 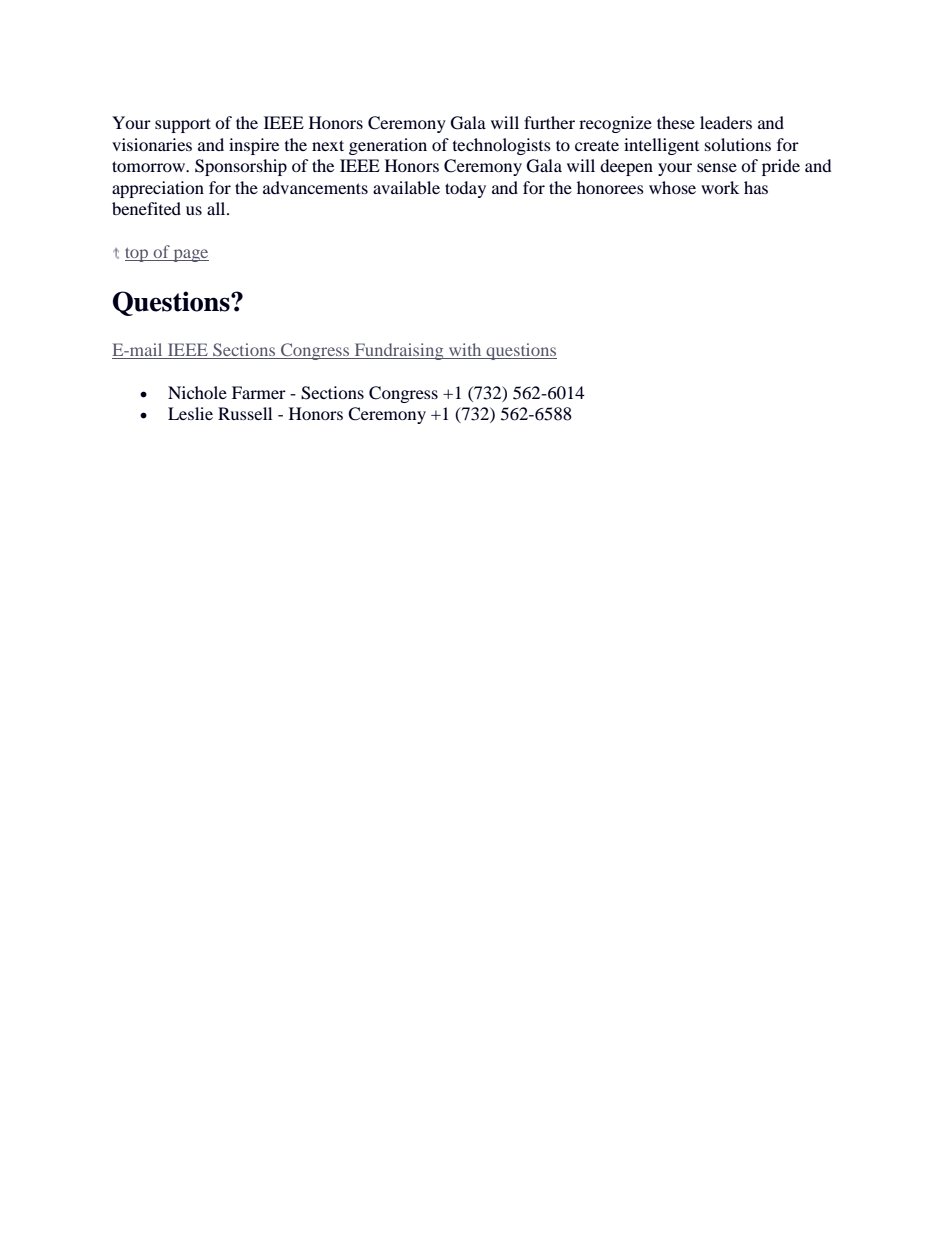 What do you see at coordinates (465, 349) in the image?
I see `with` at bounding box center [465, 349].
